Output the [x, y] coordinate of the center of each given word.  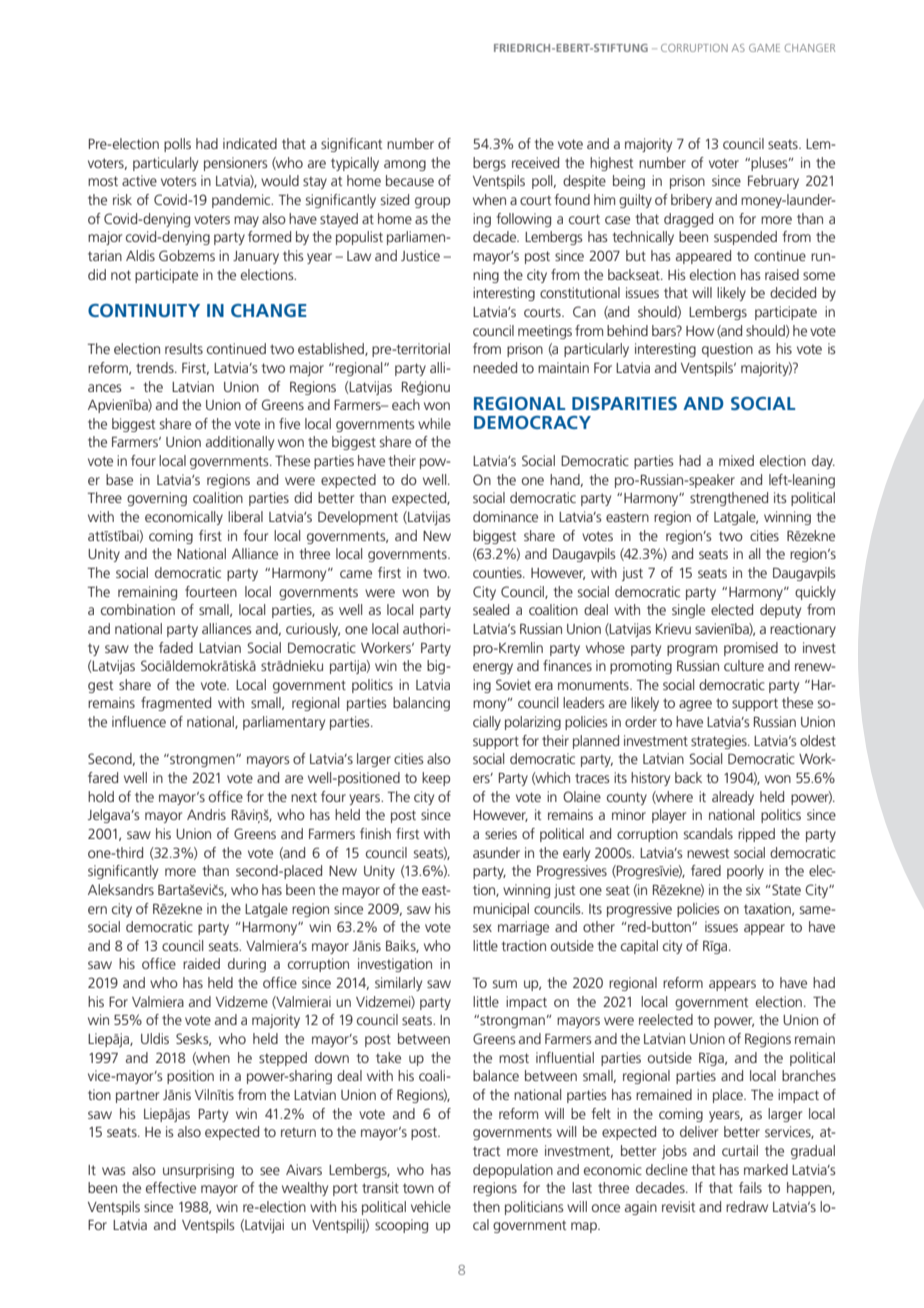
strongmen [202, 760]
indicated [250, 143]
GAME [764, 48]
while [434, 423]
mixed [736, 460]
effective [171, 1187]
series [501, 833]
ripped [756, 835]
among [405, 165]
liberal [245, 516]
